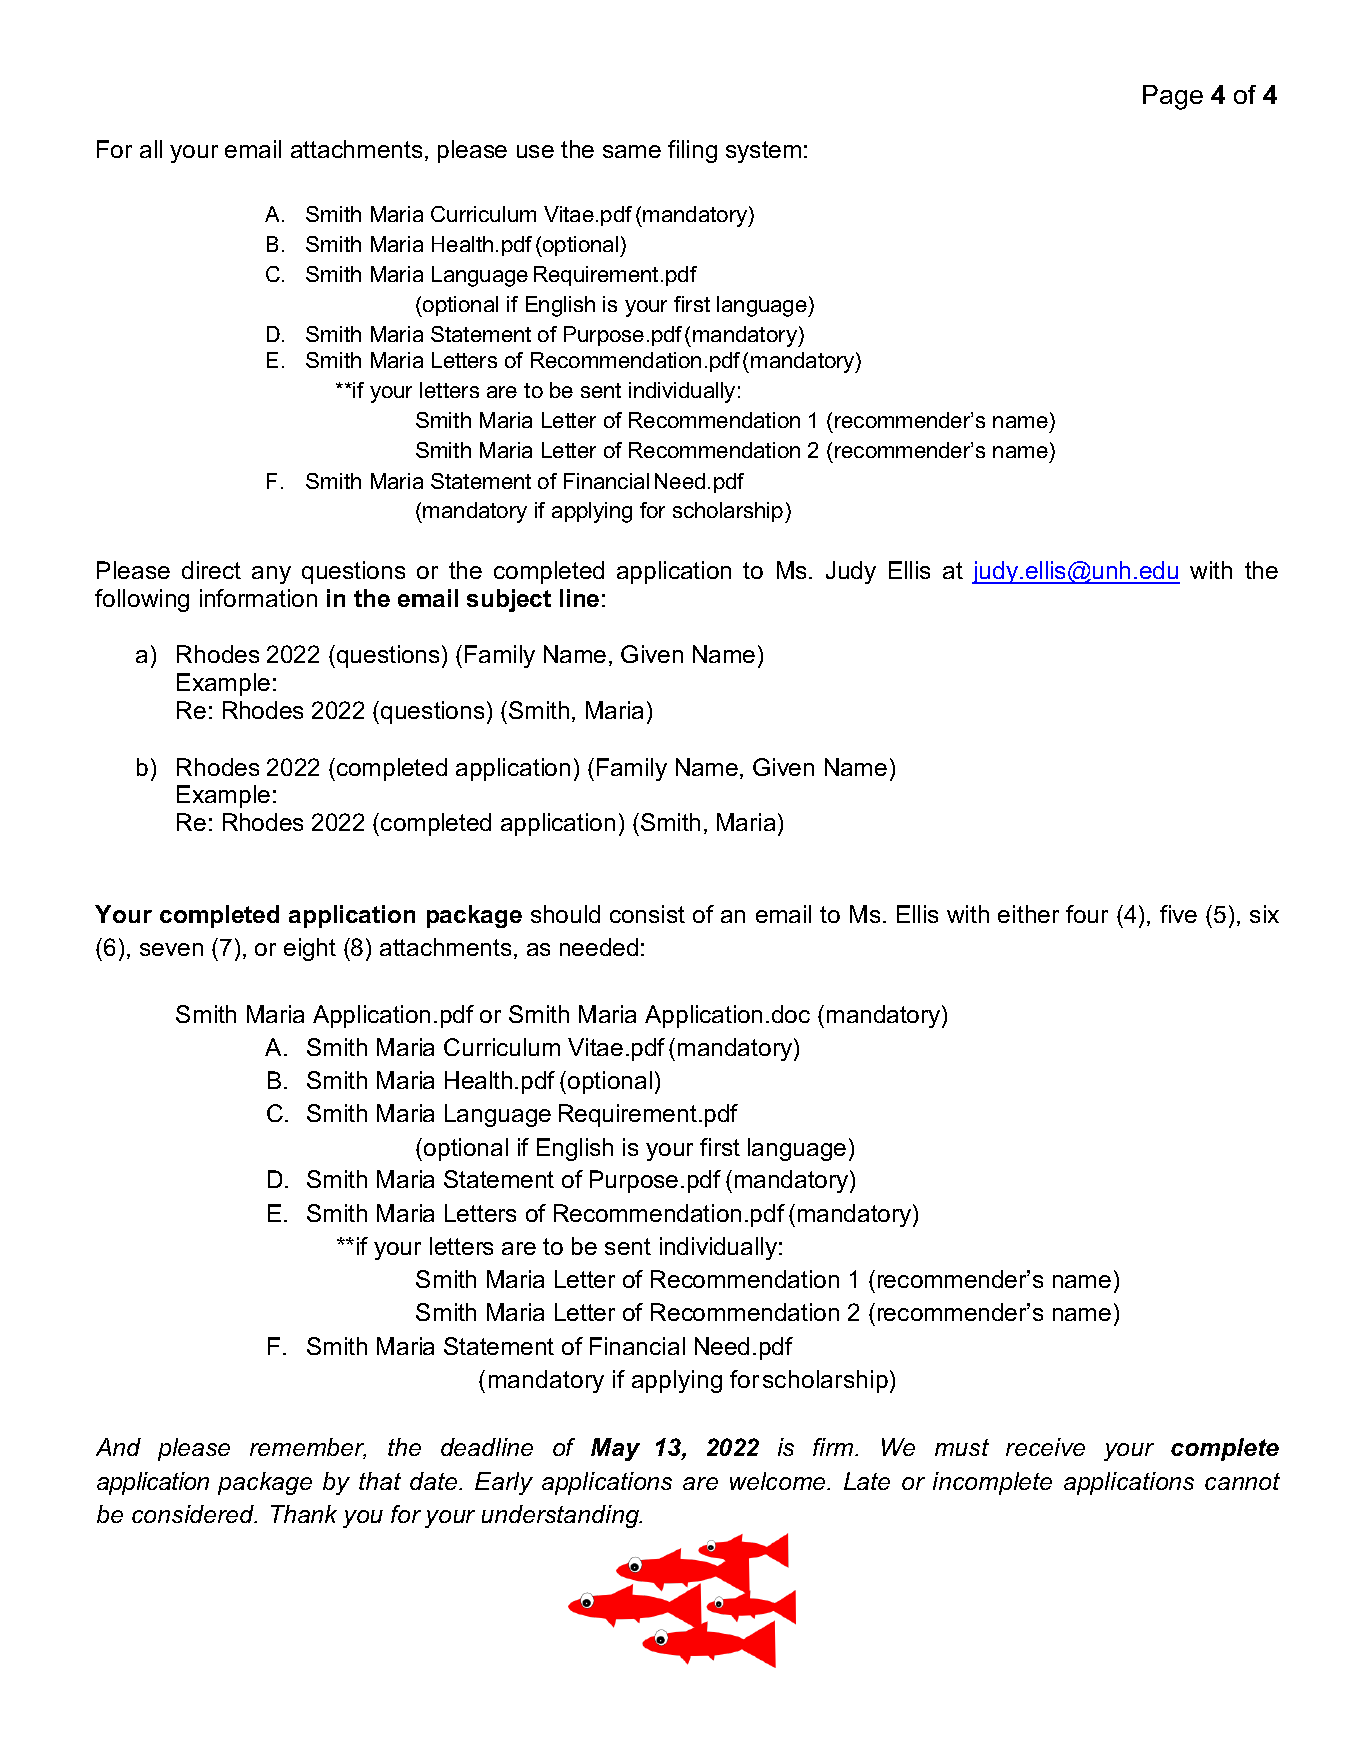 Image resolution: width=1358 pixels, height=1758 pixels. Describe the element at coordinates (1087, 914) in the screenshot. I see `four` at that location.
